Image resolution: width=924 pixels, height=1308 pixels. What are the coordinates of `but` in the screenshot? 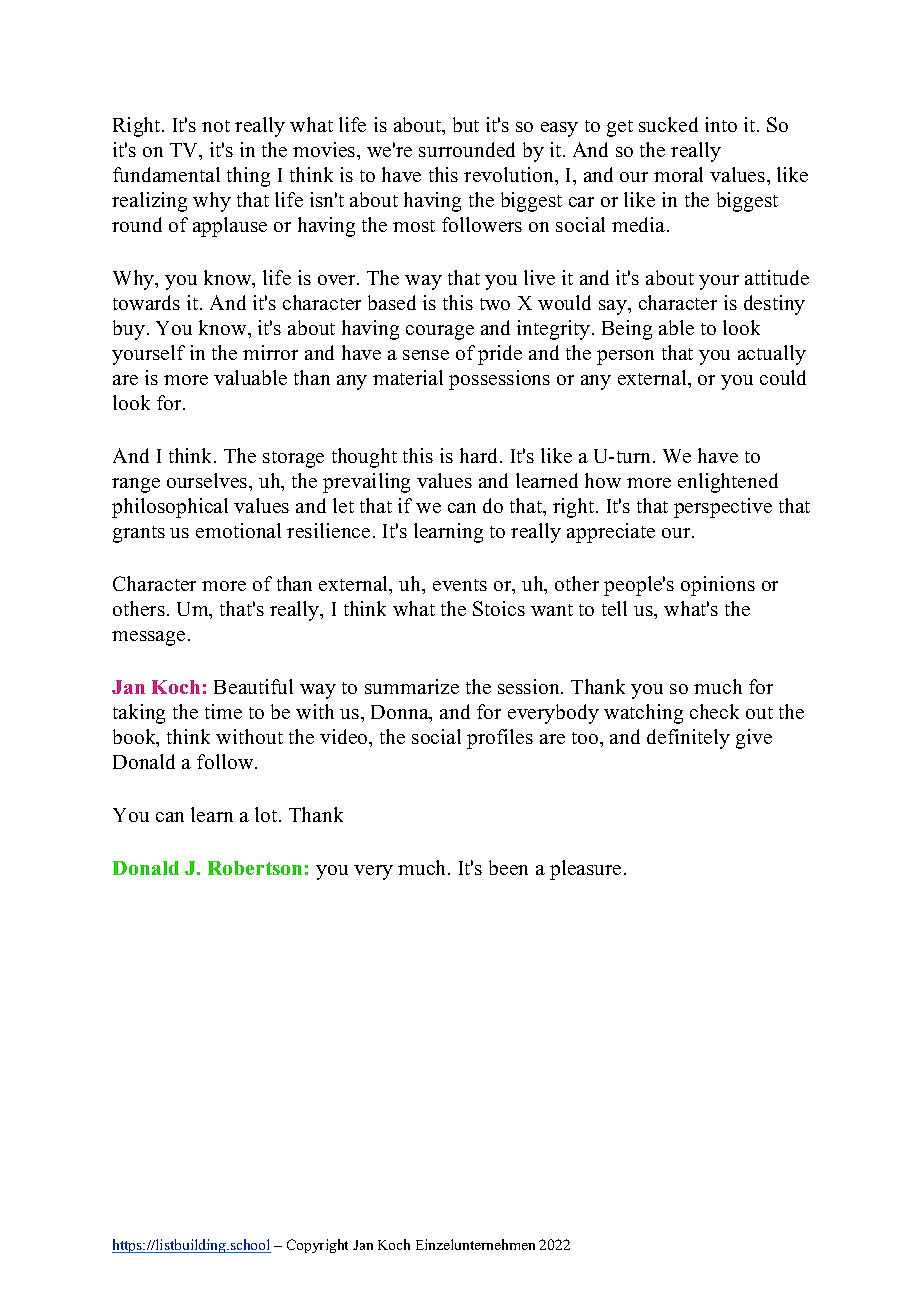 It's located at (466, 124).
